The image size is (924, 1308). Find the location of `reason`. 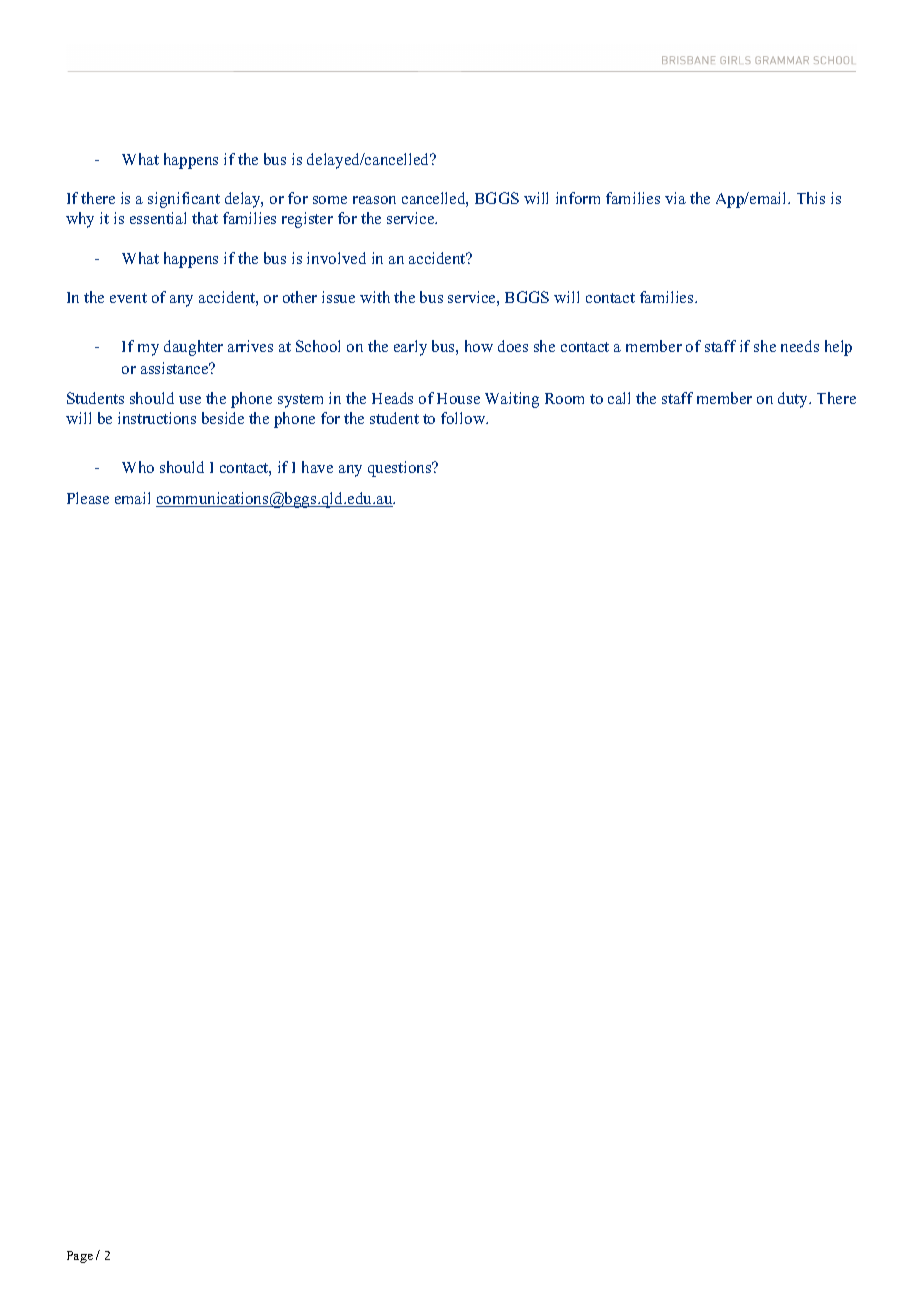

reason is located at coordinates (374, 200).
